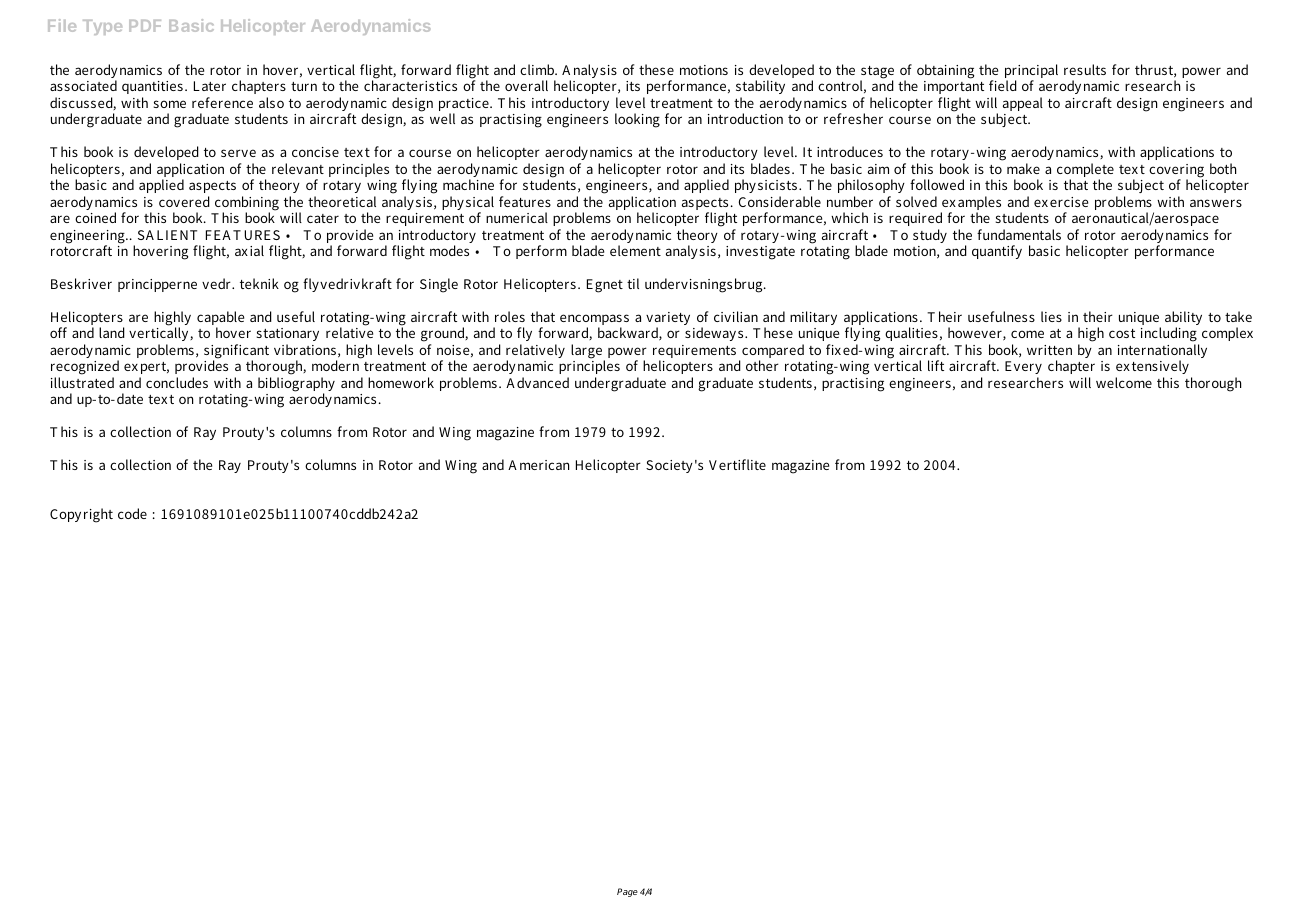 The height and width of the document is (924, 1308). What do you see at coordinates (132, 513) in the document?
I see `code` at bounding box center [132, 513].
